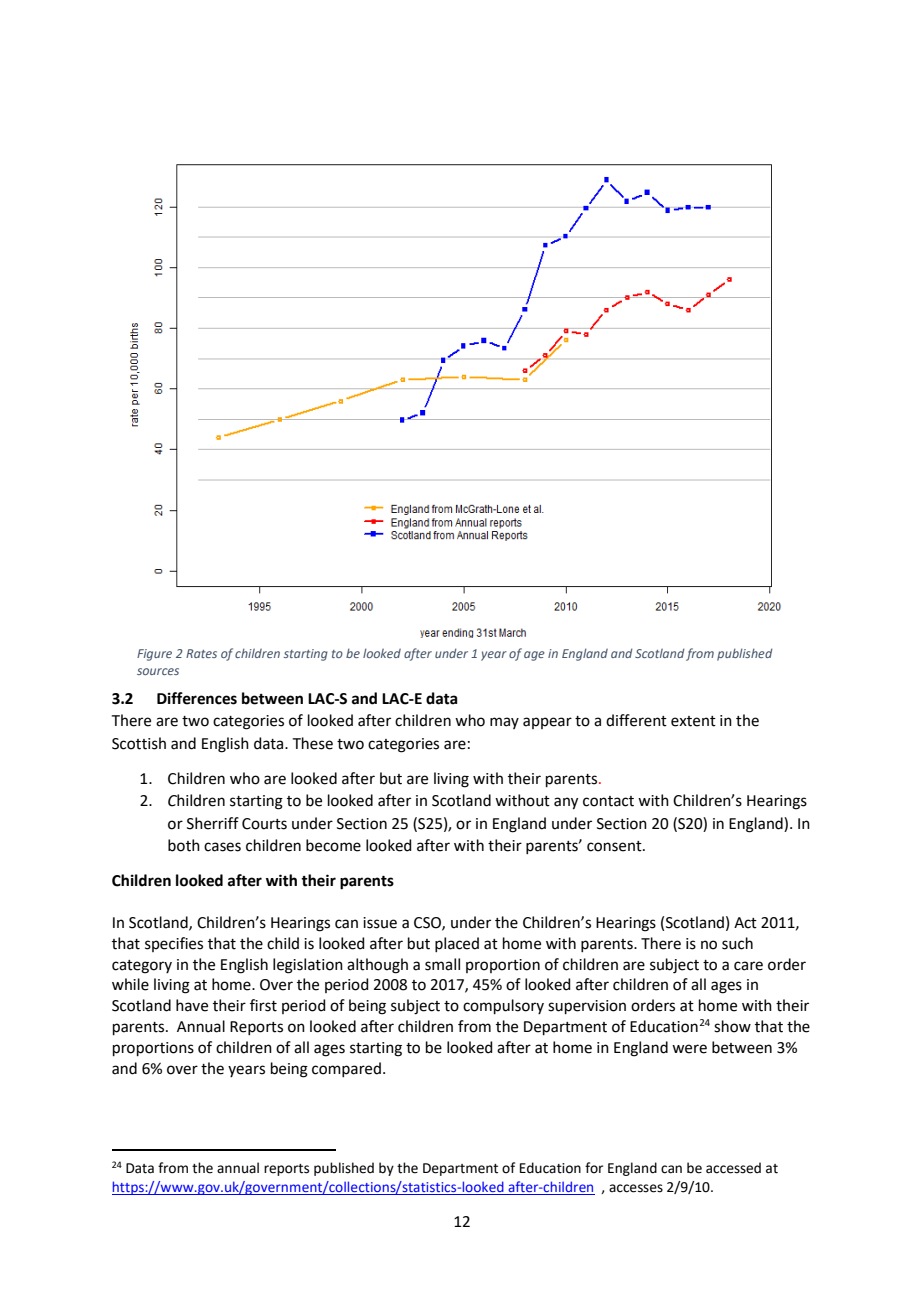  What do you see at coordinates (213, 823) in the screenshot?
I see `Sherriff` at bounding box center [213, 823].
